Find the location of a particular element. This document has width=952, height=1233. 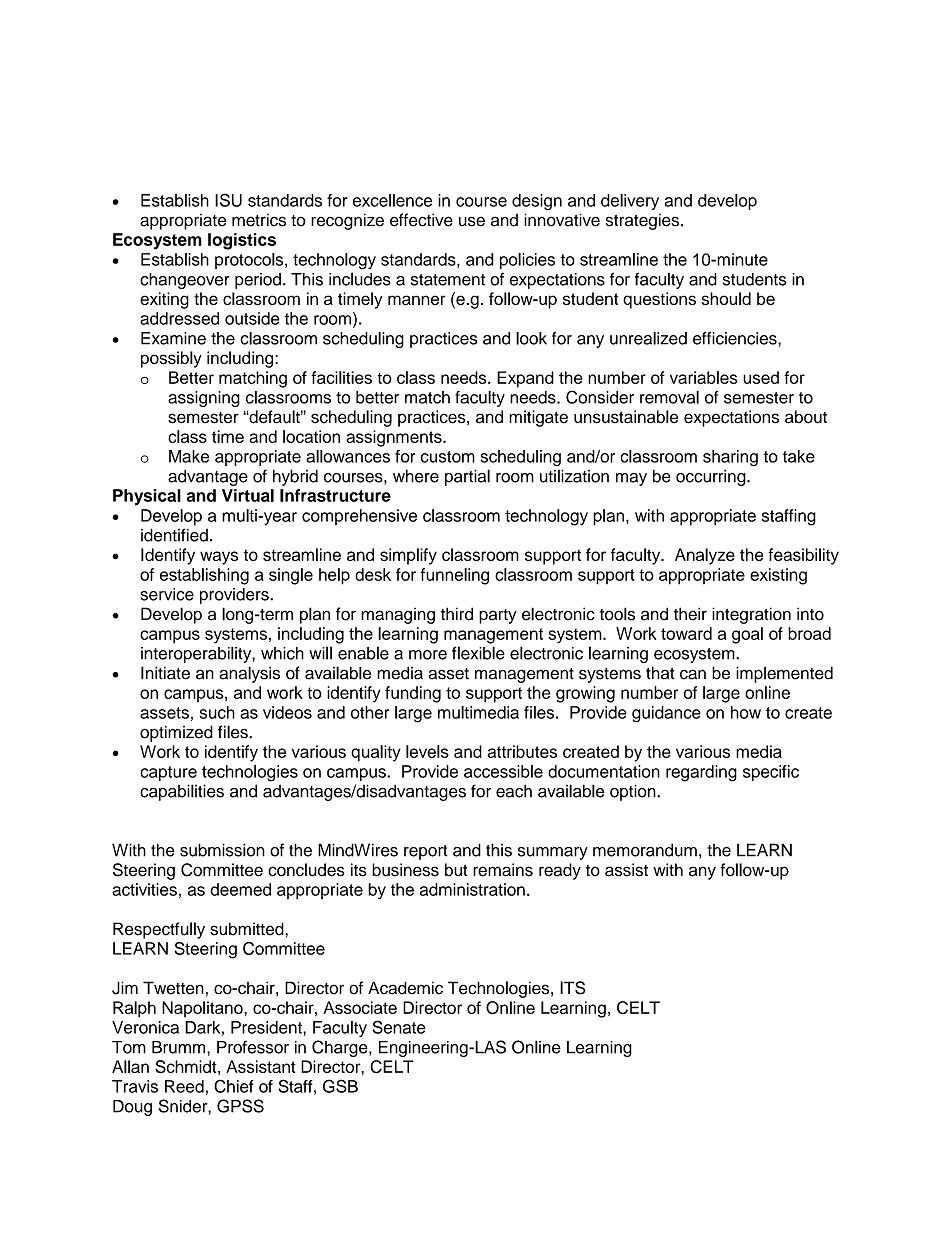

flexible is located at coordinates (478, 653).
